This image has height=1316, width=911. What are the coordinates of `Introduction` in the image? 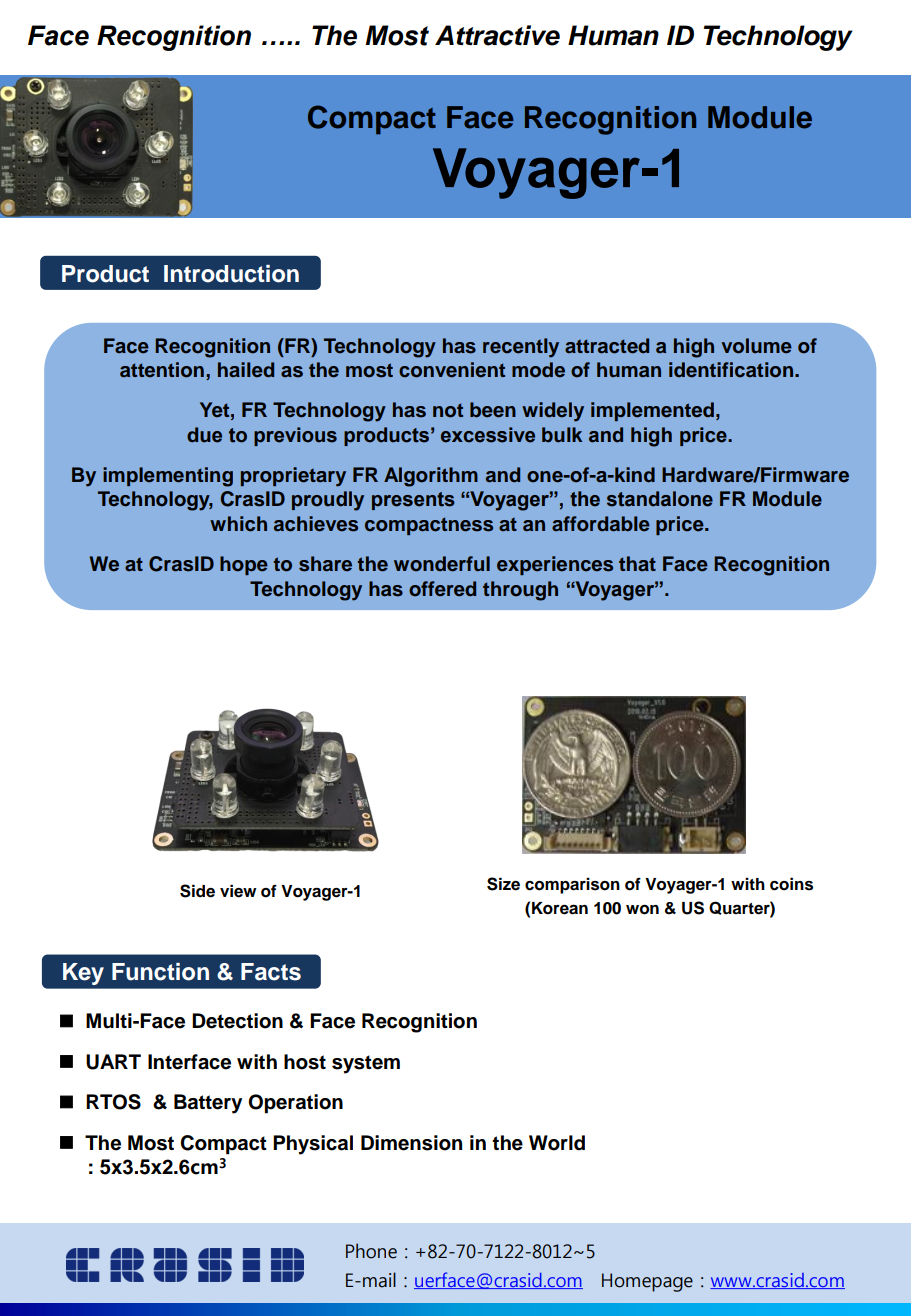 It's located at (231, 274).
